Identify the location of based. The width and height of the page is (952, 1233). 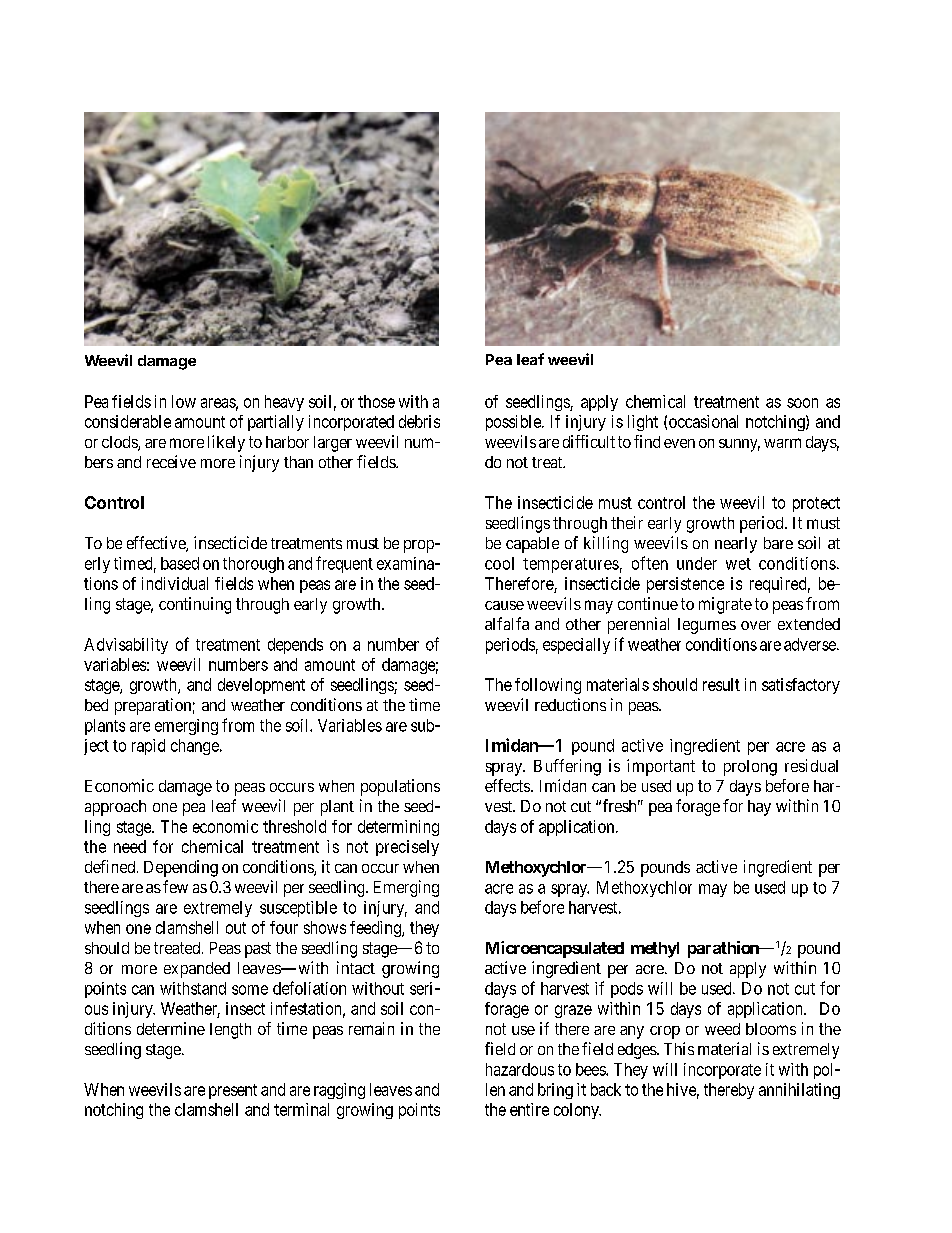
(180, 563).
